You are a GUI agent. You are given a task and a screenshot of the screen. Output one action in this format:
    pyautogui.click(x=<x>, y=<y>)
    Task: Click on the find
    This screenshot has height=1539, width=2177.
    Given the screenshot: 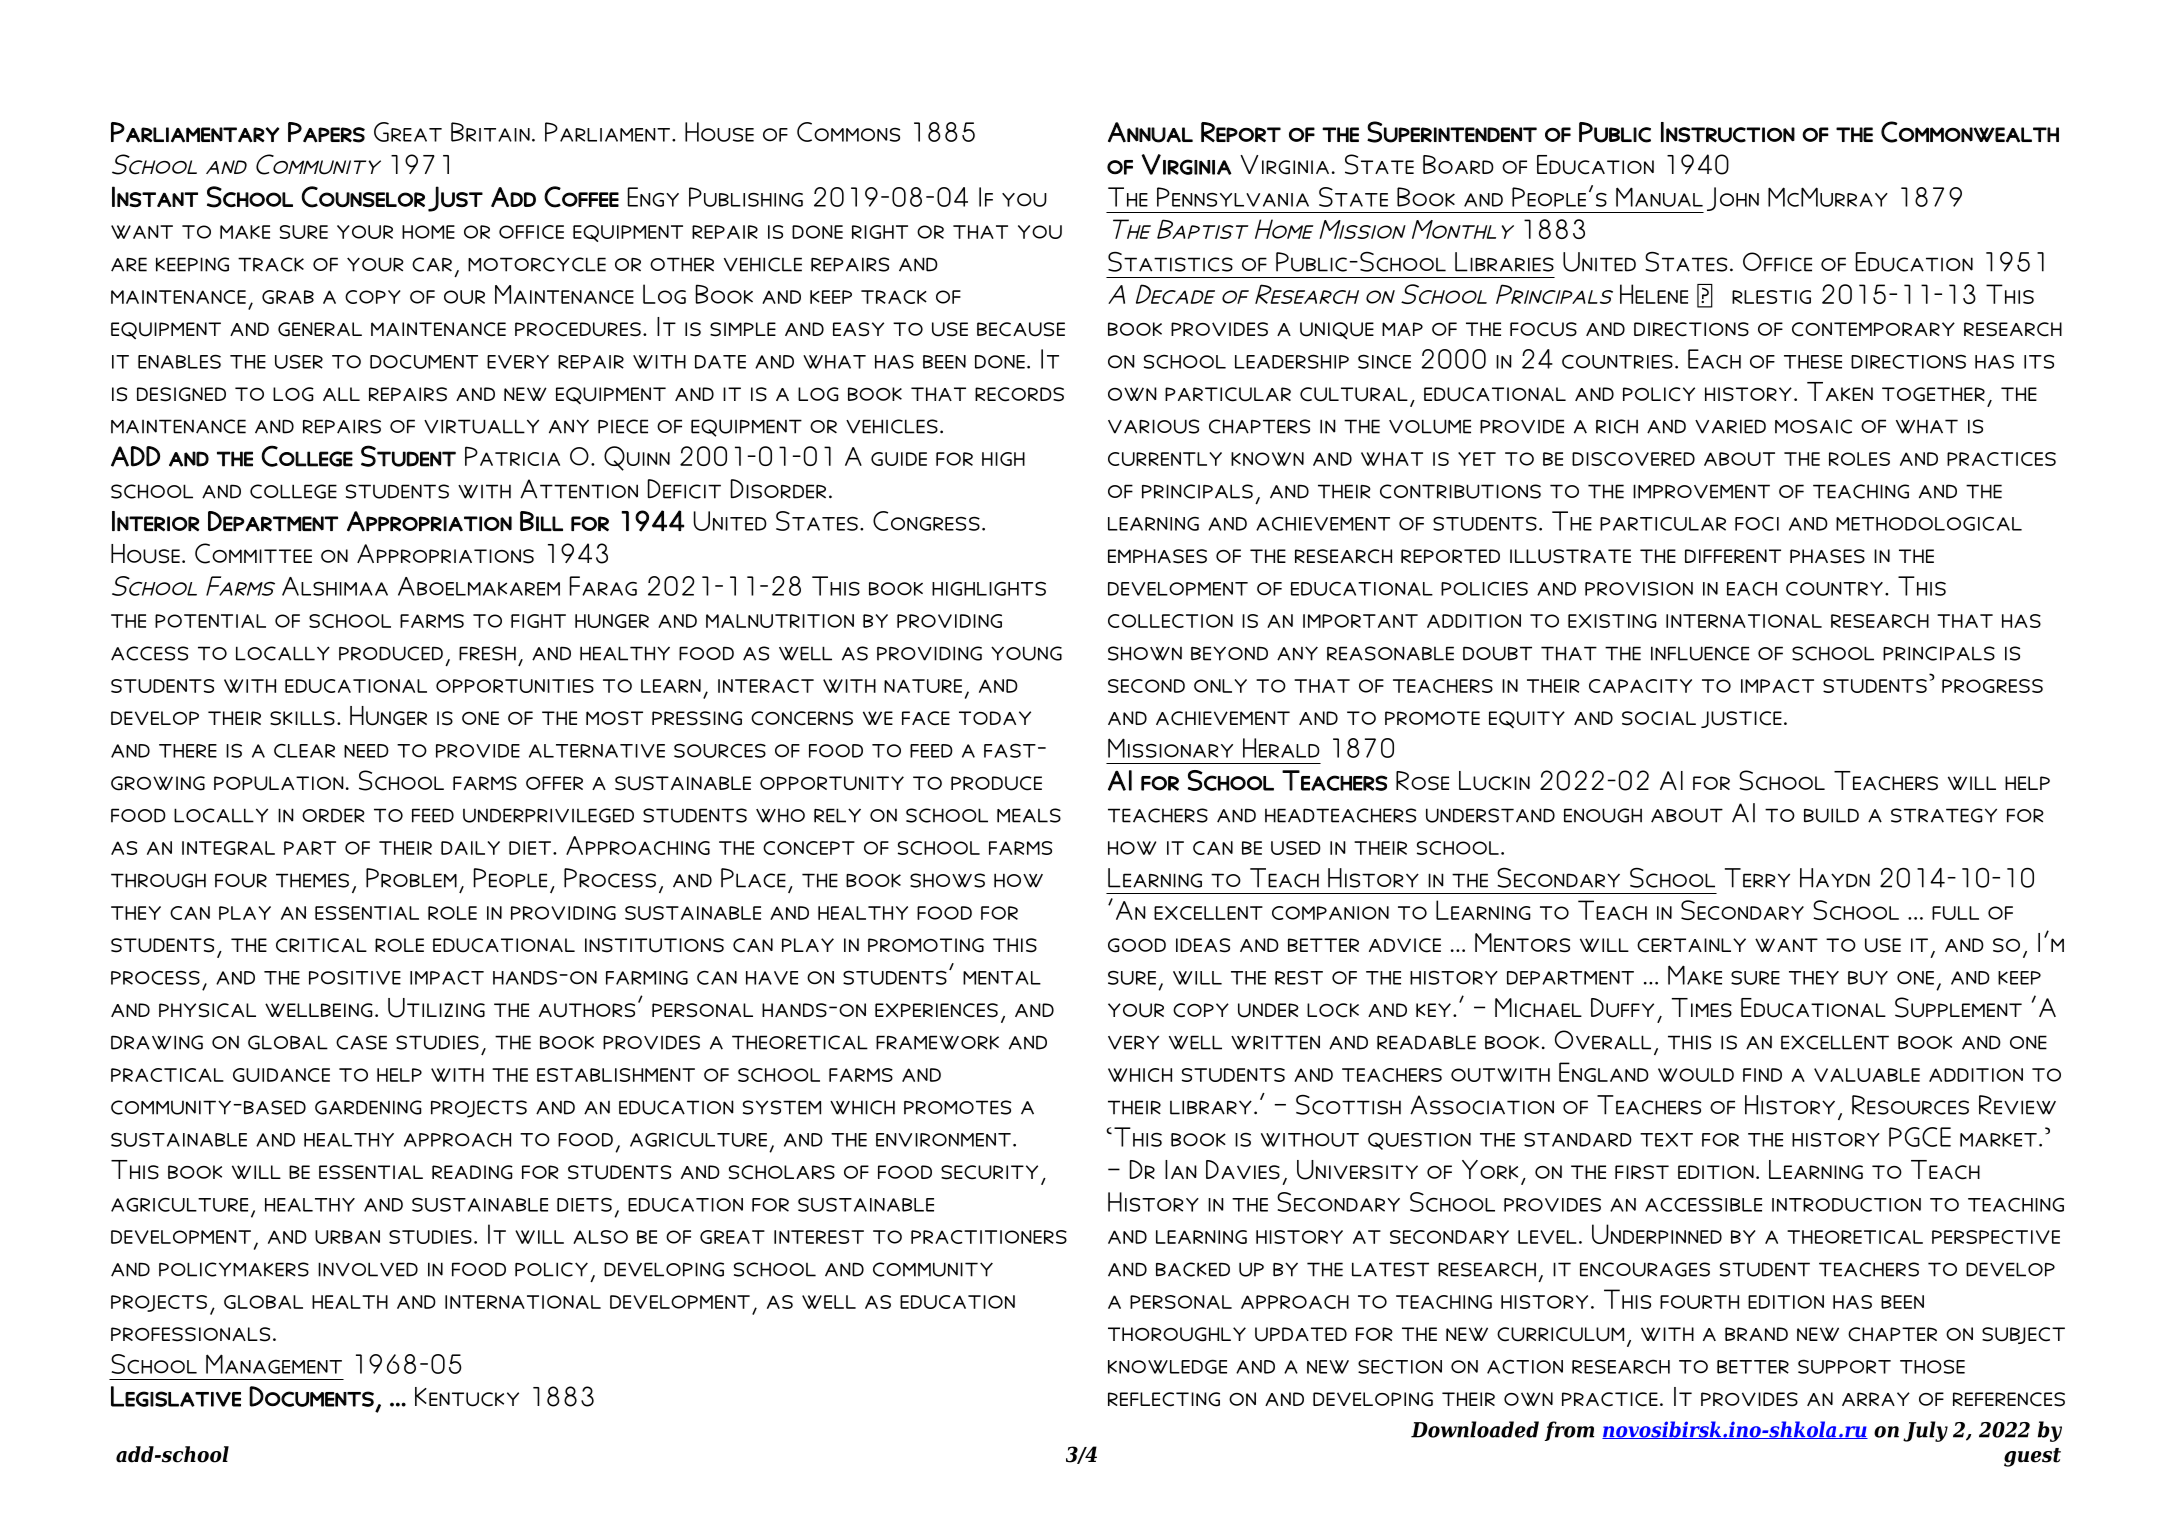 What is the action you would take?
    pyautogui.click(x=1762, y=1075)
